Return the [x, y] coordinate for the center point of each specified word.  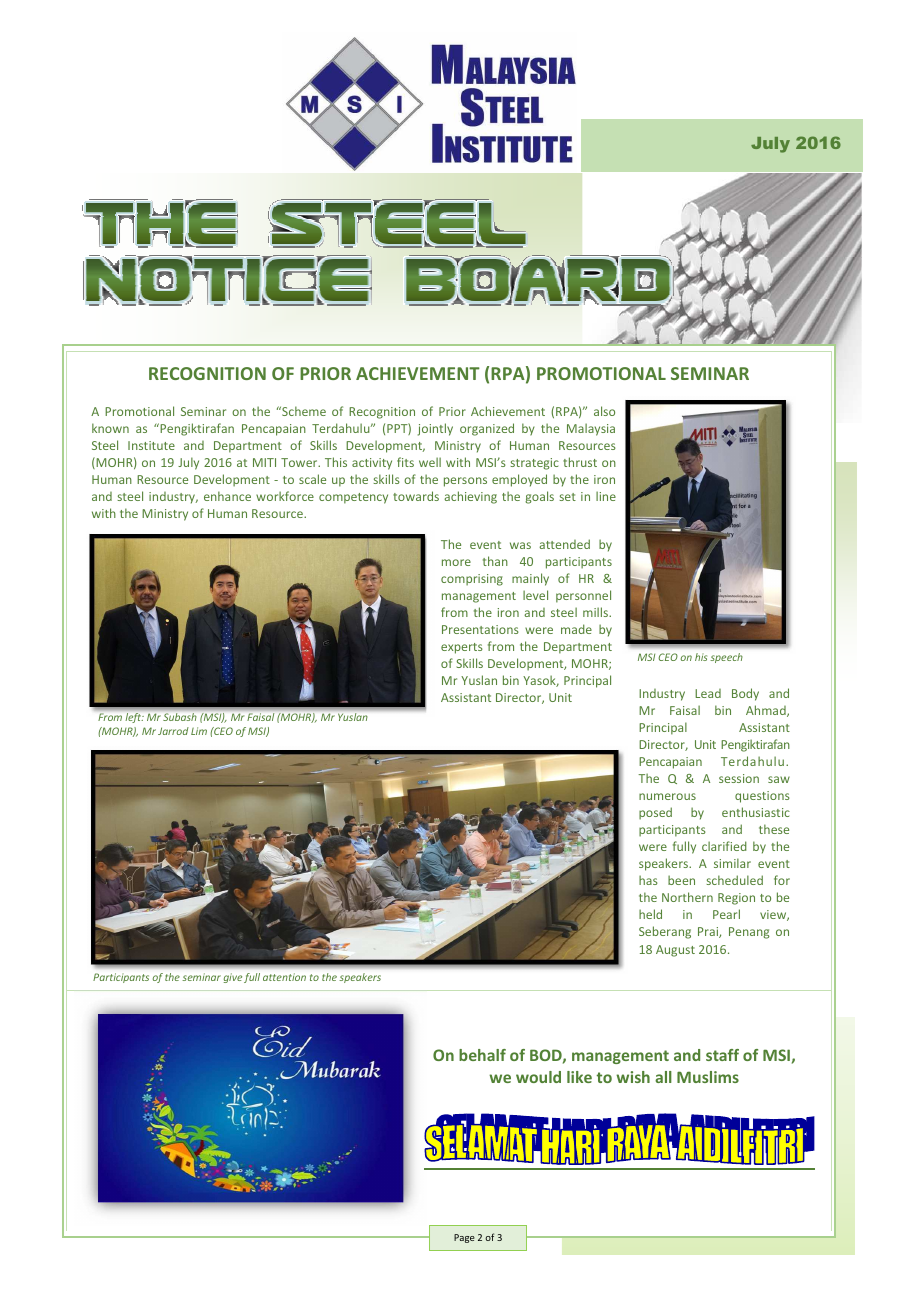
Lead [708, 693]
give [233, 978]
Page [464, 1238]
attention [284, 977]
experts [462, 648]
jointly [435, 429]
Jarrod [173, 731]
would [538, 1077]
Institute [151, 445]
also [604, 411]
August [675, 951]
